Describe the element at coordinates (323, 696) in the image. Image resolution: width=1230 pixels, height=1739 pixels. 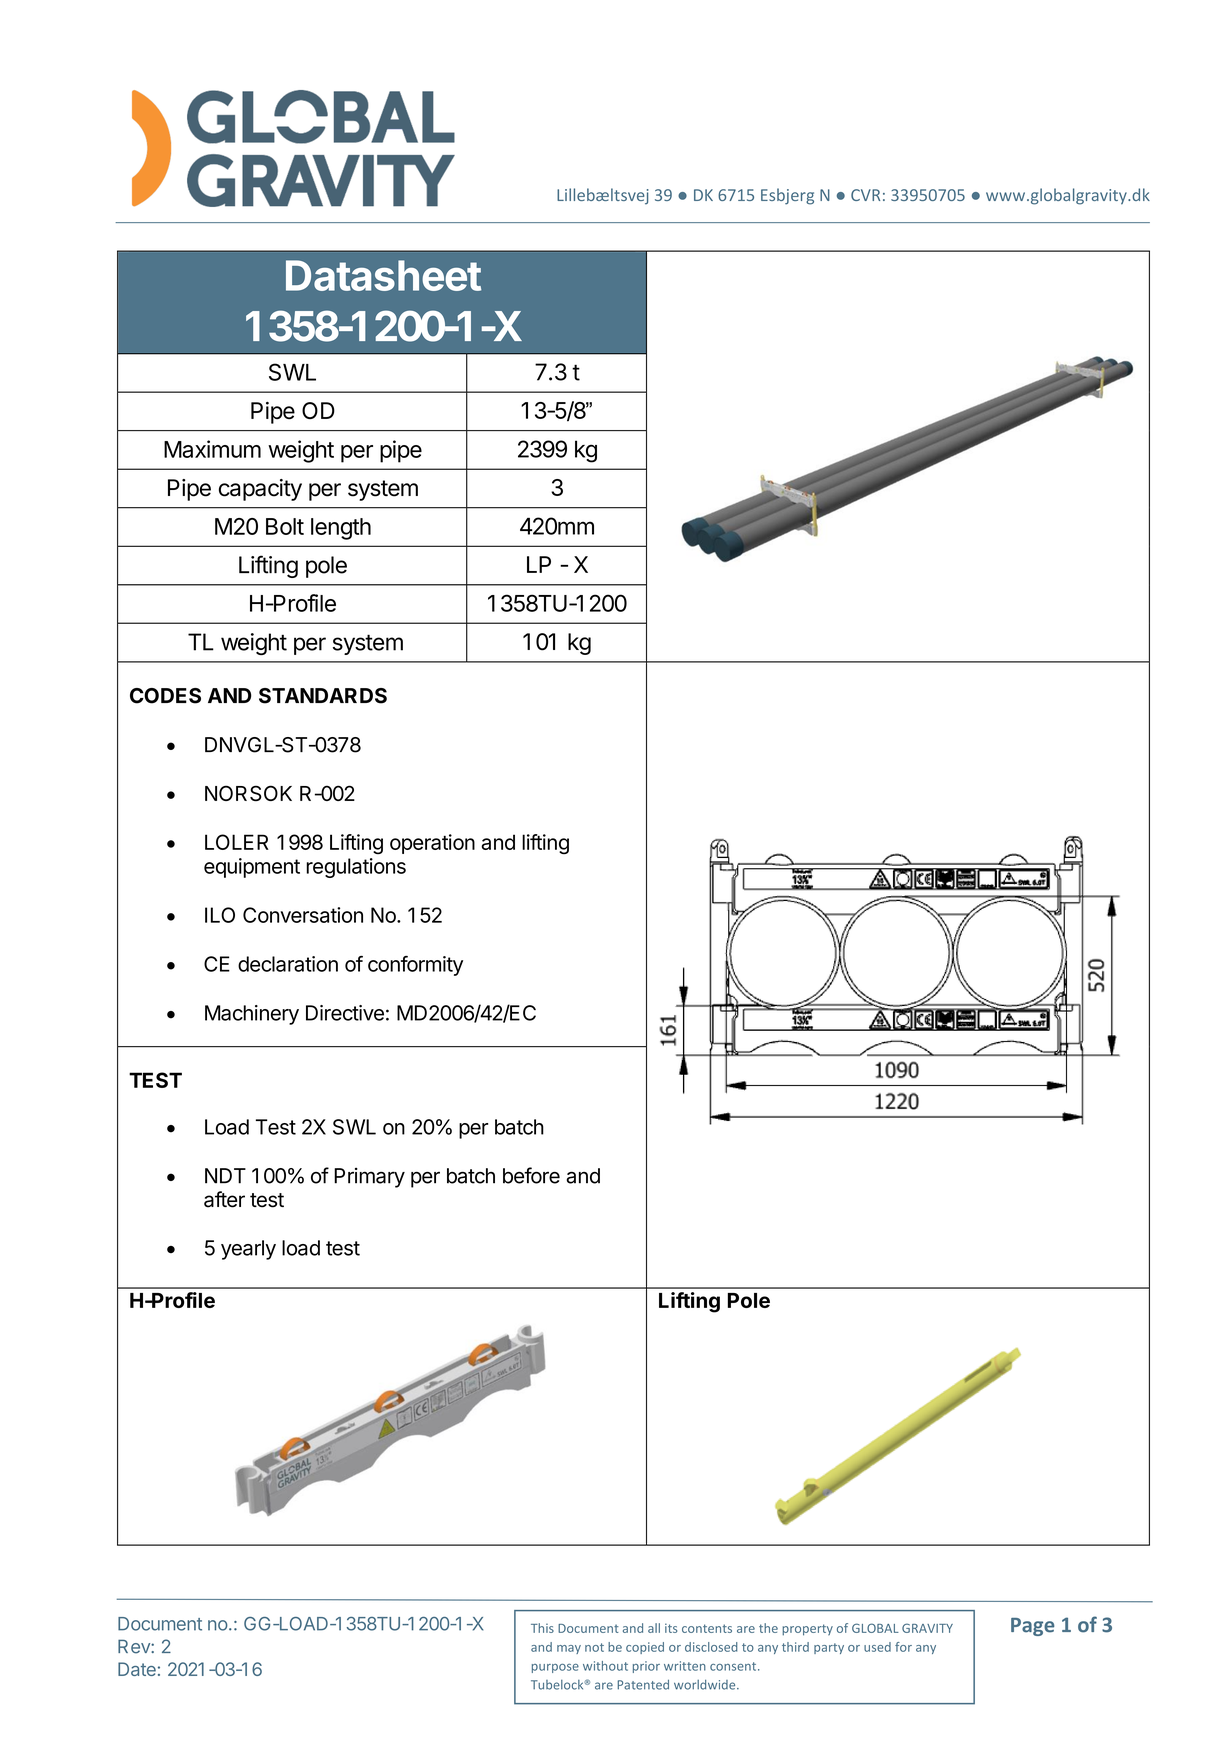
I see `STANDARDS` at that location.
